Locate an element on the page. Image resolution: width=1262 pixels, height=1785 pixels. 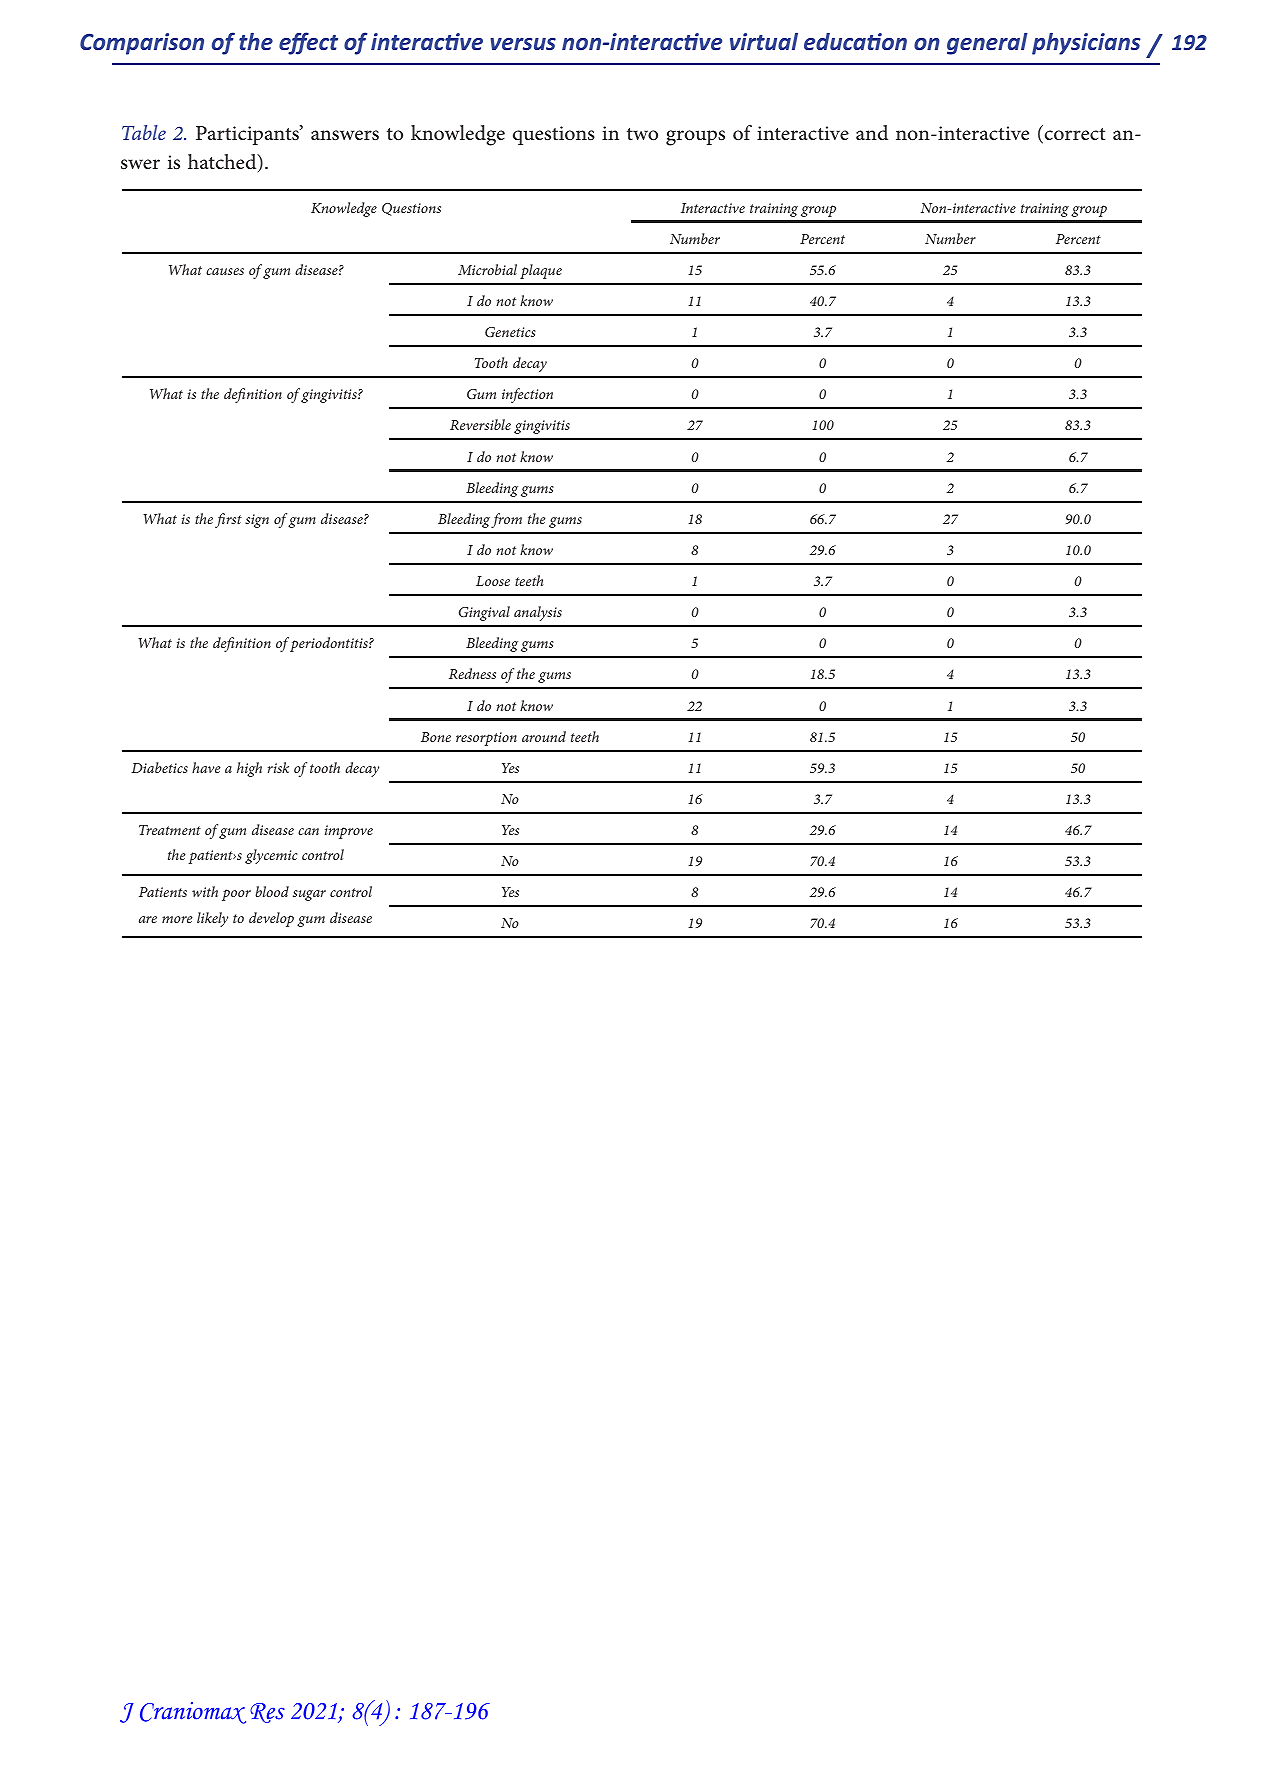
sign is located at coordinates (257, 521).
